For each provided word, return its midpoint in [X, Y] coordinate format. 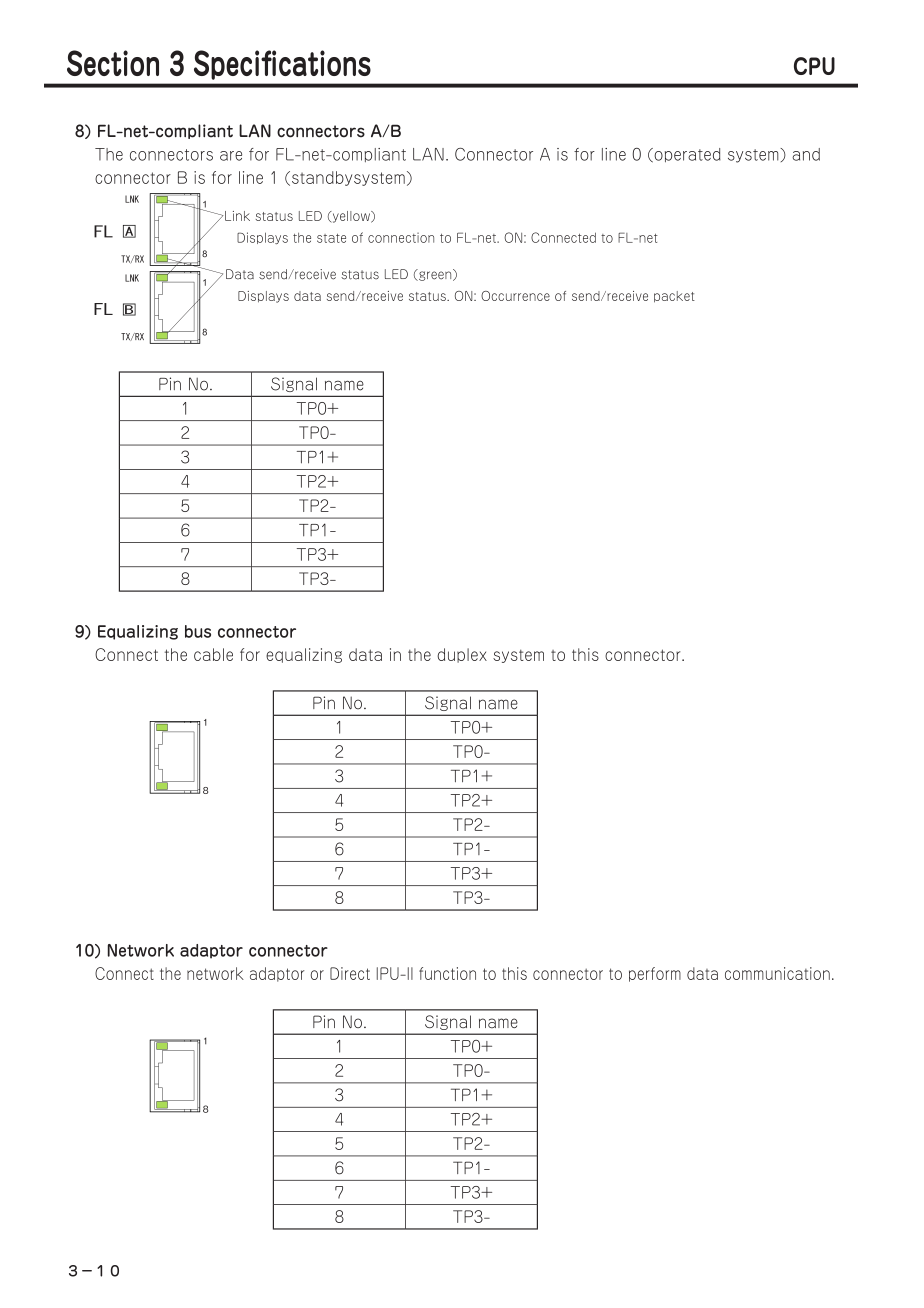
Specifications [282, 65]
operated [686, 155]
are [231, 156]
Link [237, 216]
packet [674, 297]
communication [777, 973]
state [331, 238]
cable [213, 654]
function [447, 973]
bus [198, 631]
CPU [814, 66]
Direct [350, 973]
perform [655, 974]
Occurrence [515, 296]
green [435, 275]
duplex [462, 655]
